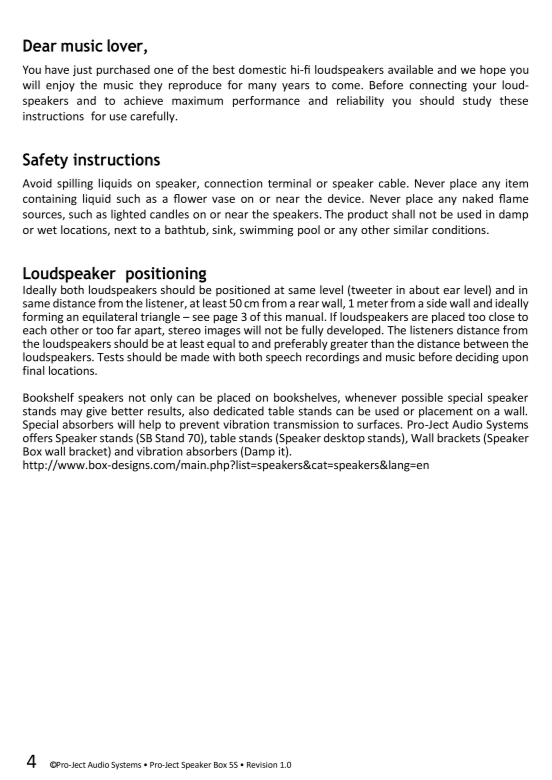  What do you see at coordinates (82, 70) in the screenshot?
I see `just` at bounding box center [82, 70].
